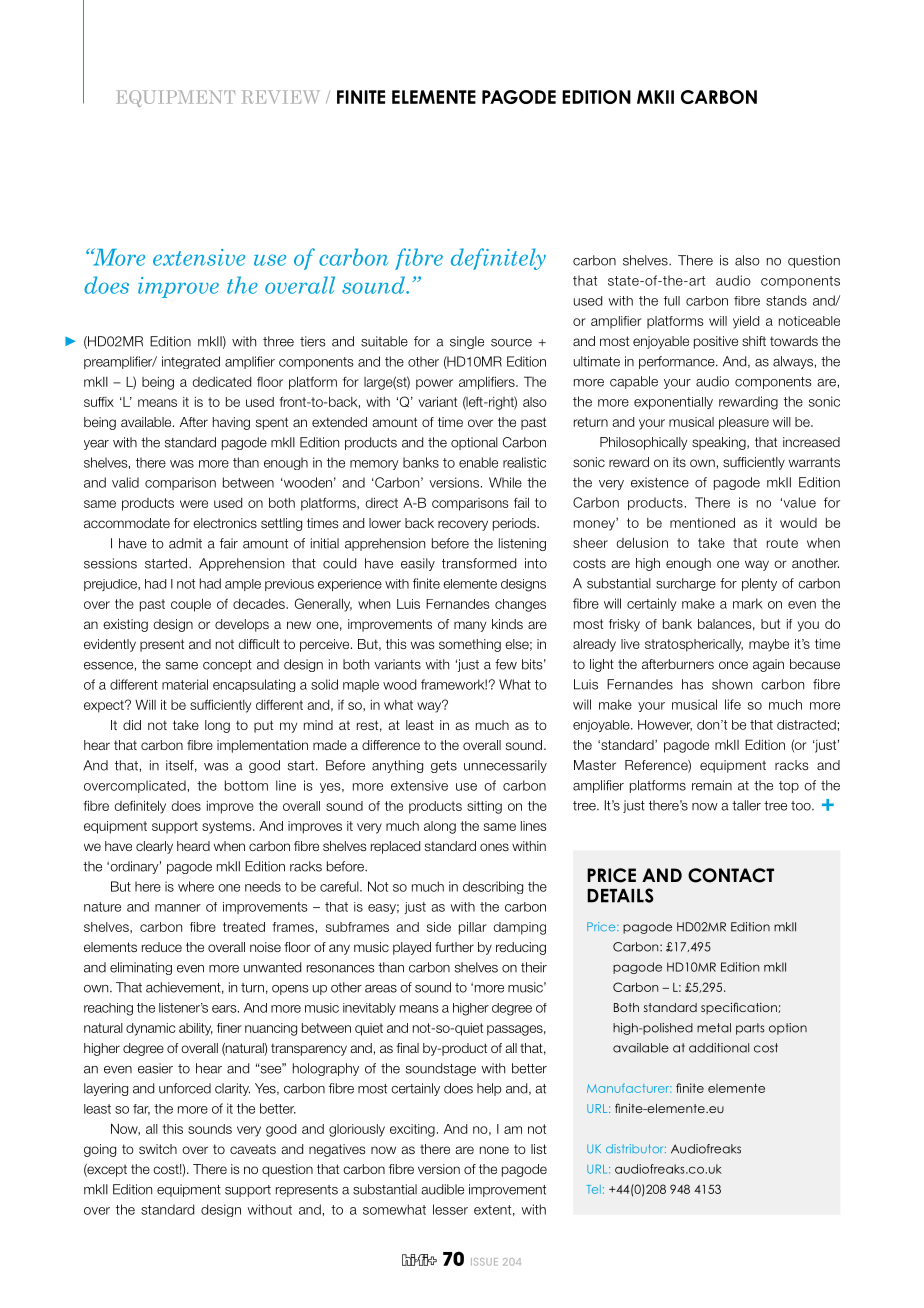  I want to click on something, so click(470, 645).
